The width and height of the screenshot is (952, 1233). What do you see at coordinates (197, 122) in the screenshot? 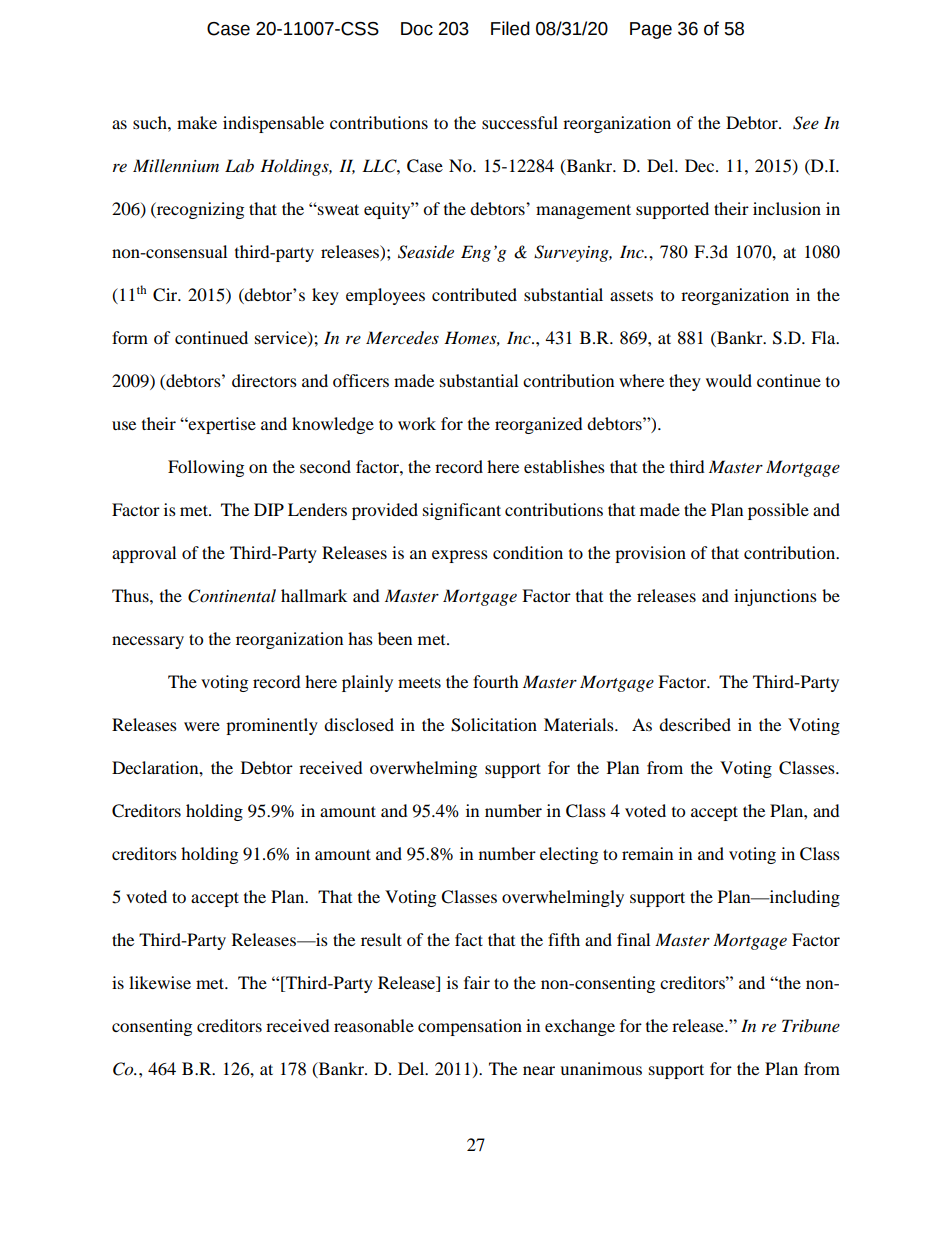
I see `make` at bounding box center [197, 122].
